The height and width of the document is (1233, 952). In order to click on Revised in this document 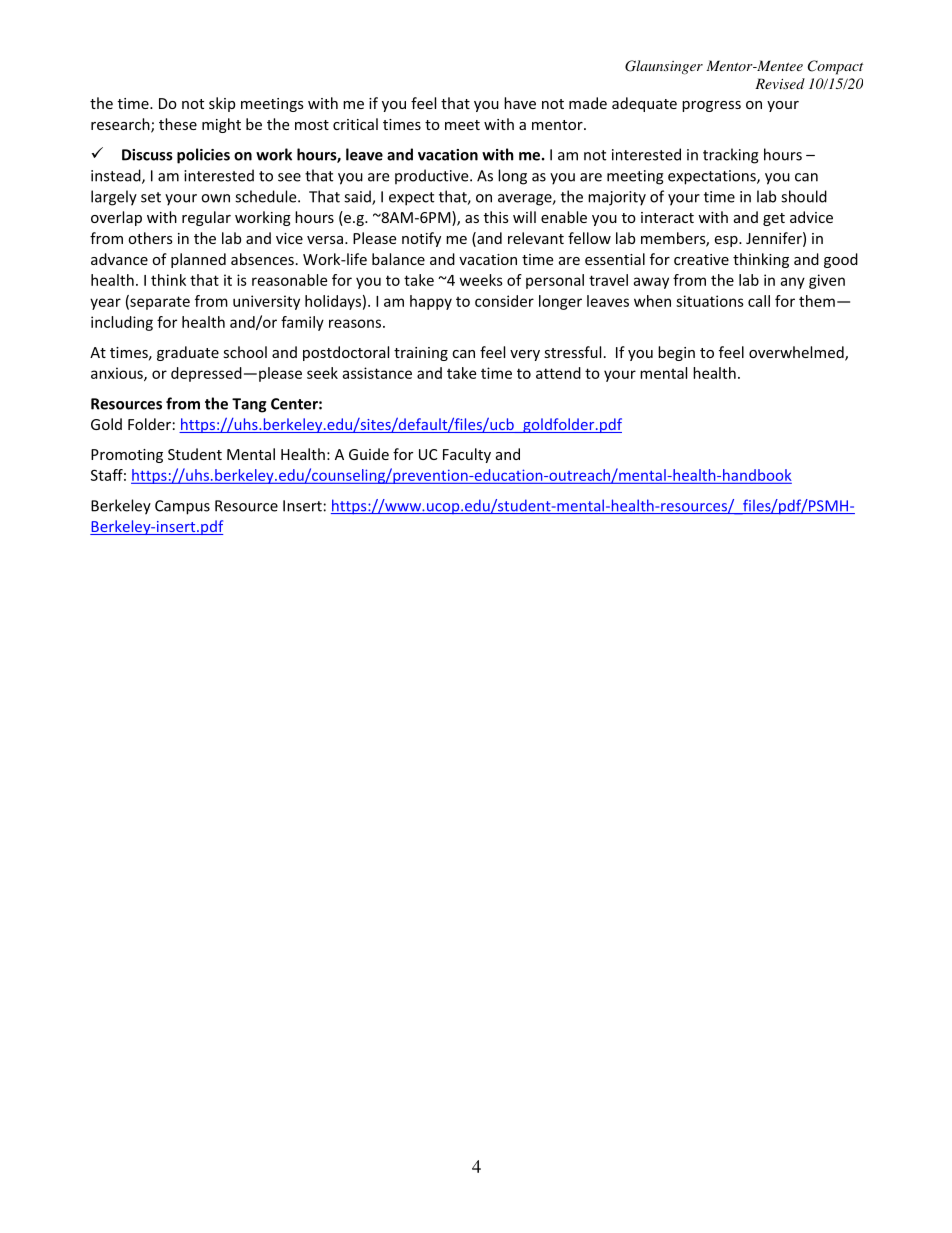, I will do `click(780, 83)`.
